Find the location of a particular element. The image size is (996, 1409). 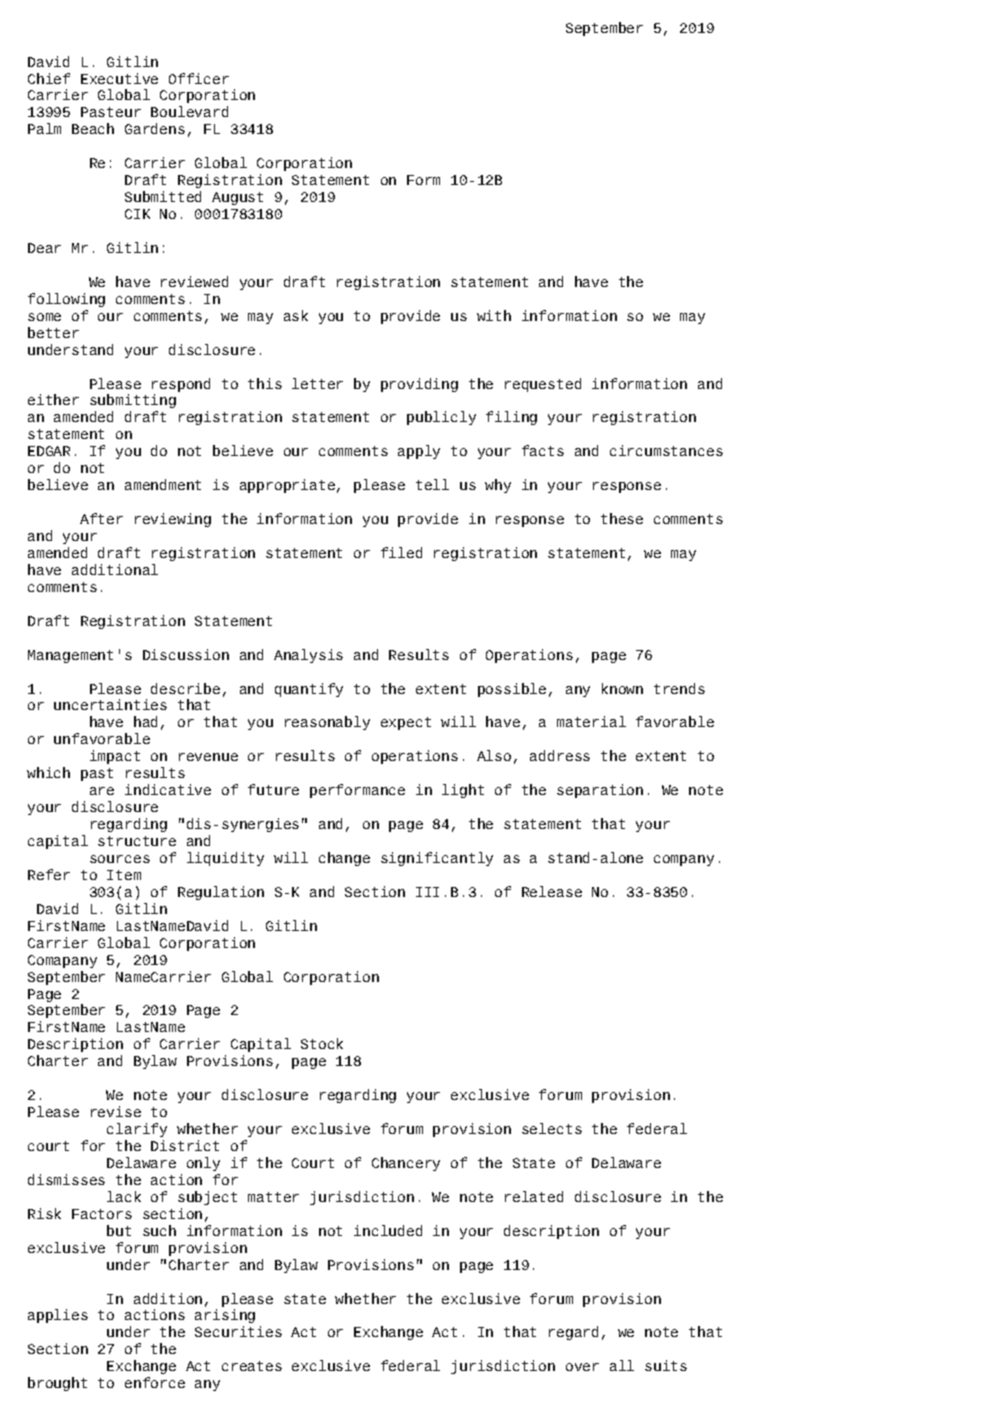

impact is located at coordinates (115, 757).
